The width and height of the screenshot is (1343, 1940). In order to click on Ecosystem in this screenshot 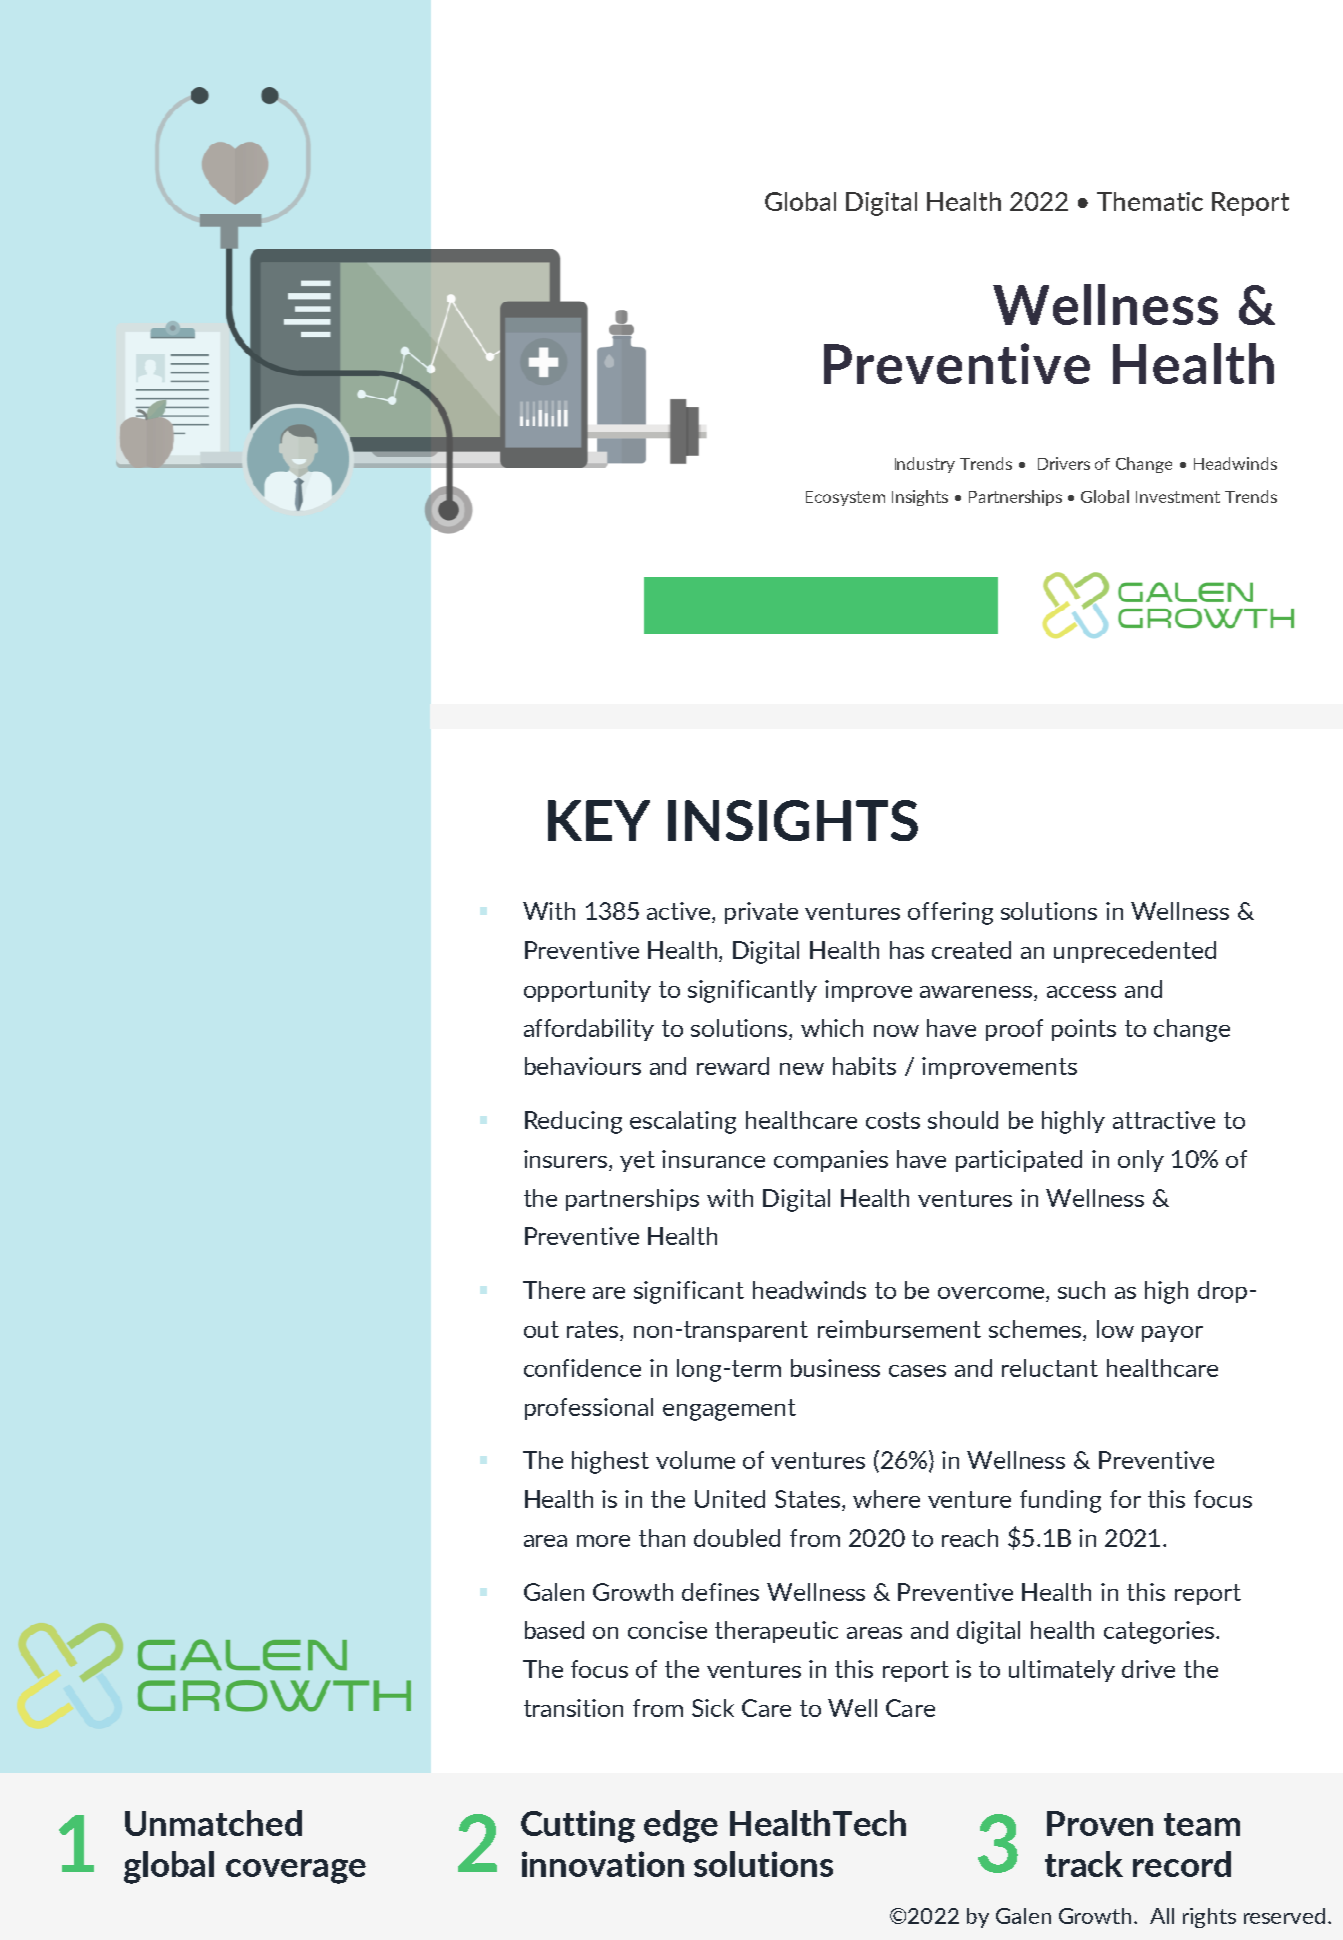, I will do `click(845, 498)`.
